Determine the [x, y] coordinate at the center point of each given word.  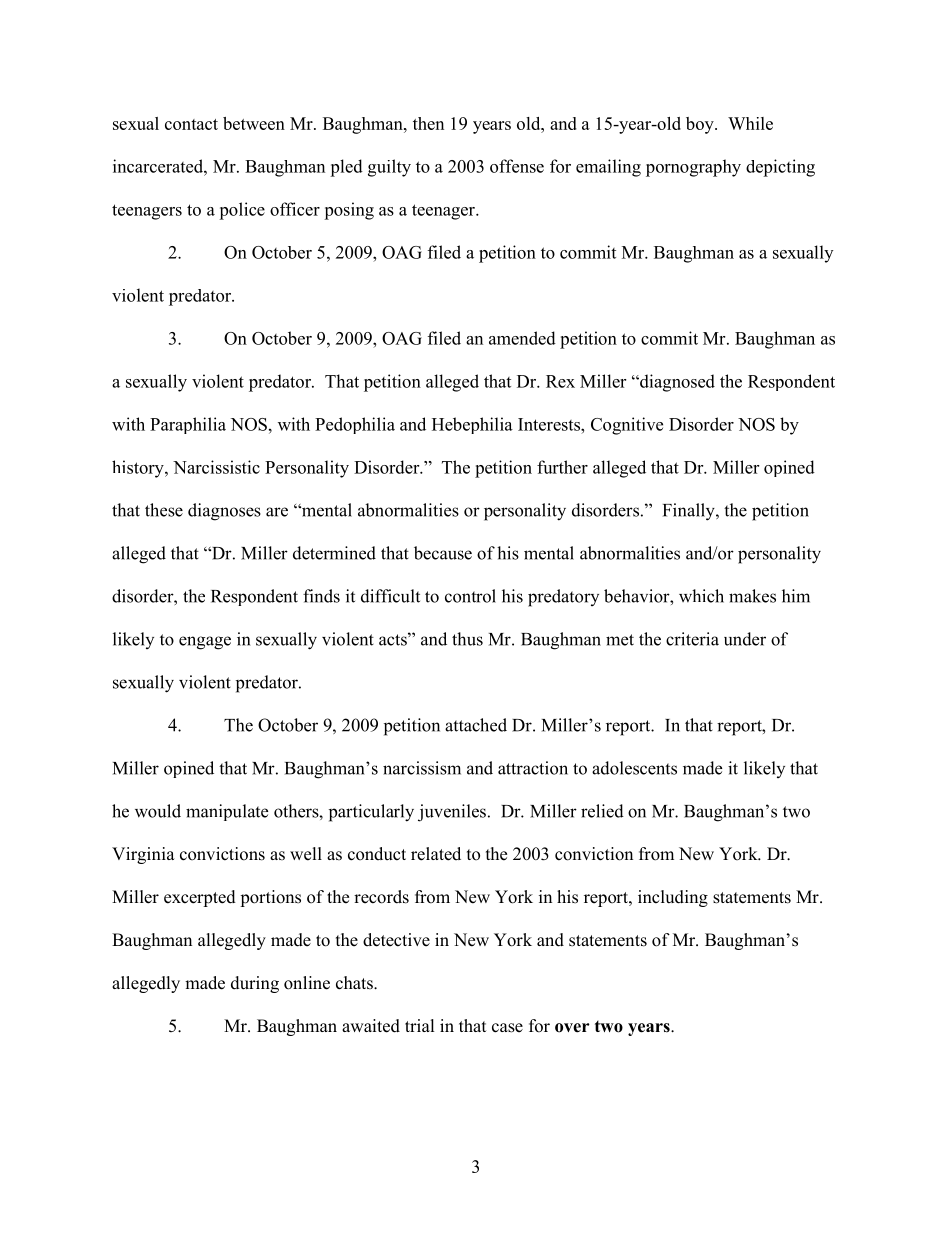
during [255, 984]
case [507, 1028]
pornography [693, 168]
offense [517, 166]
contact [191, 124]
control [470, 596]
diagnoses [224, 512]
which [701, 596]
